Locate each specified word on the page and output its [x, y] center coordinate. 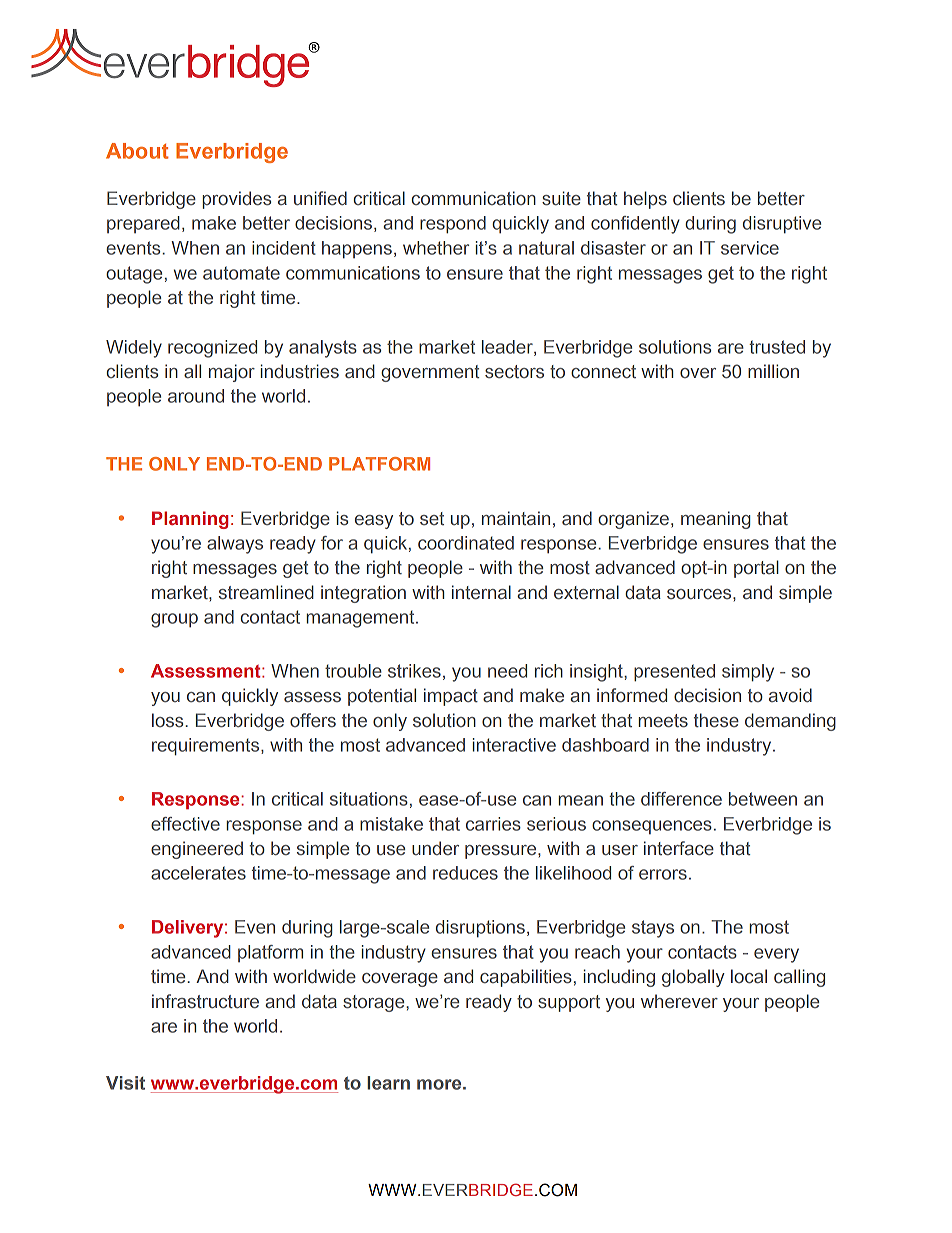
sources [700, 594]
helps [645, 200]
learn [388, 1083]
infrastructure [205, 1001]
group [174, 620]
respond [453, 225]
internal [481, 592]
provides [237, 200]
